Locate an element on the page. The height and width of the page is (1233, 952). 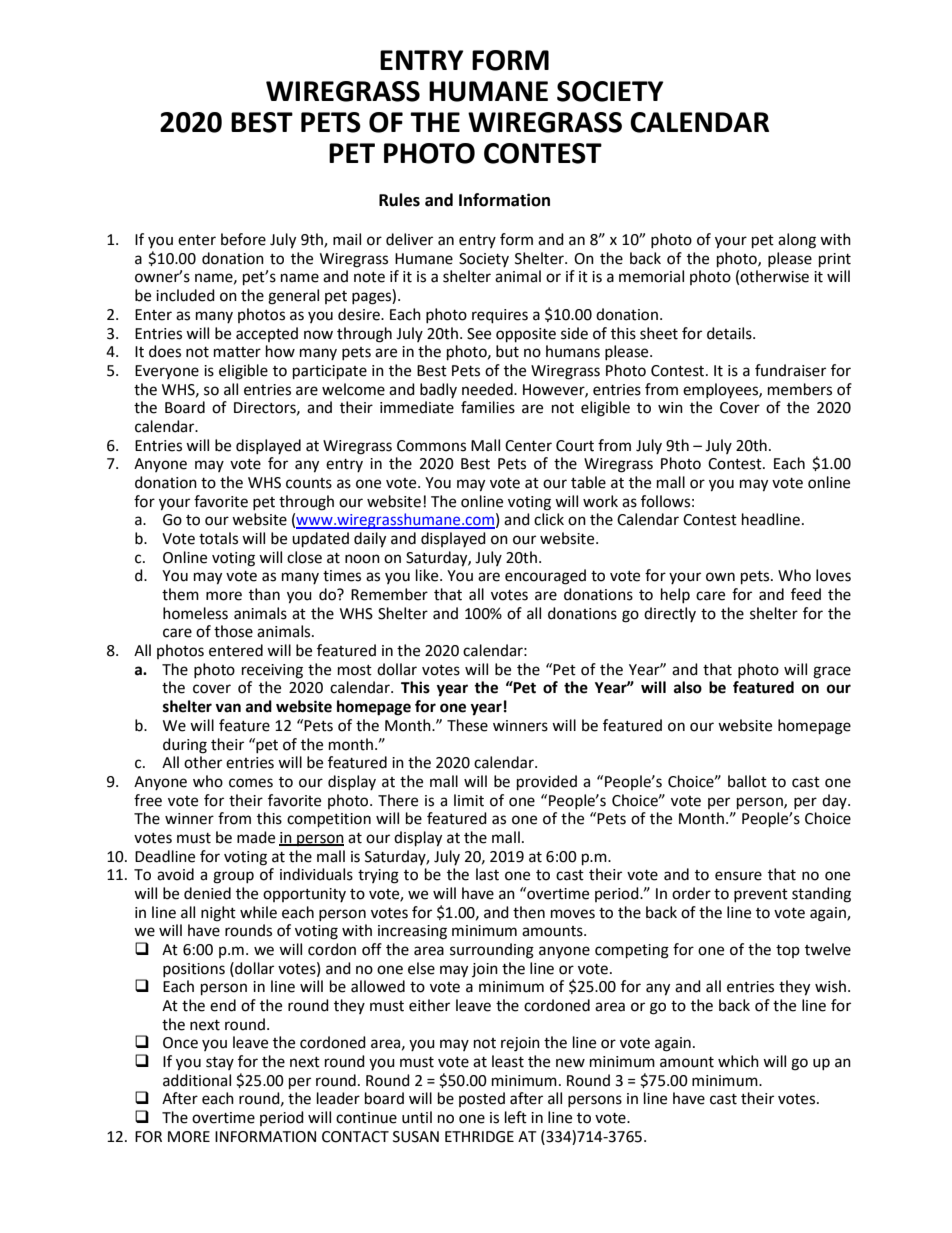
additional is located at coordinates (197, 1080).
